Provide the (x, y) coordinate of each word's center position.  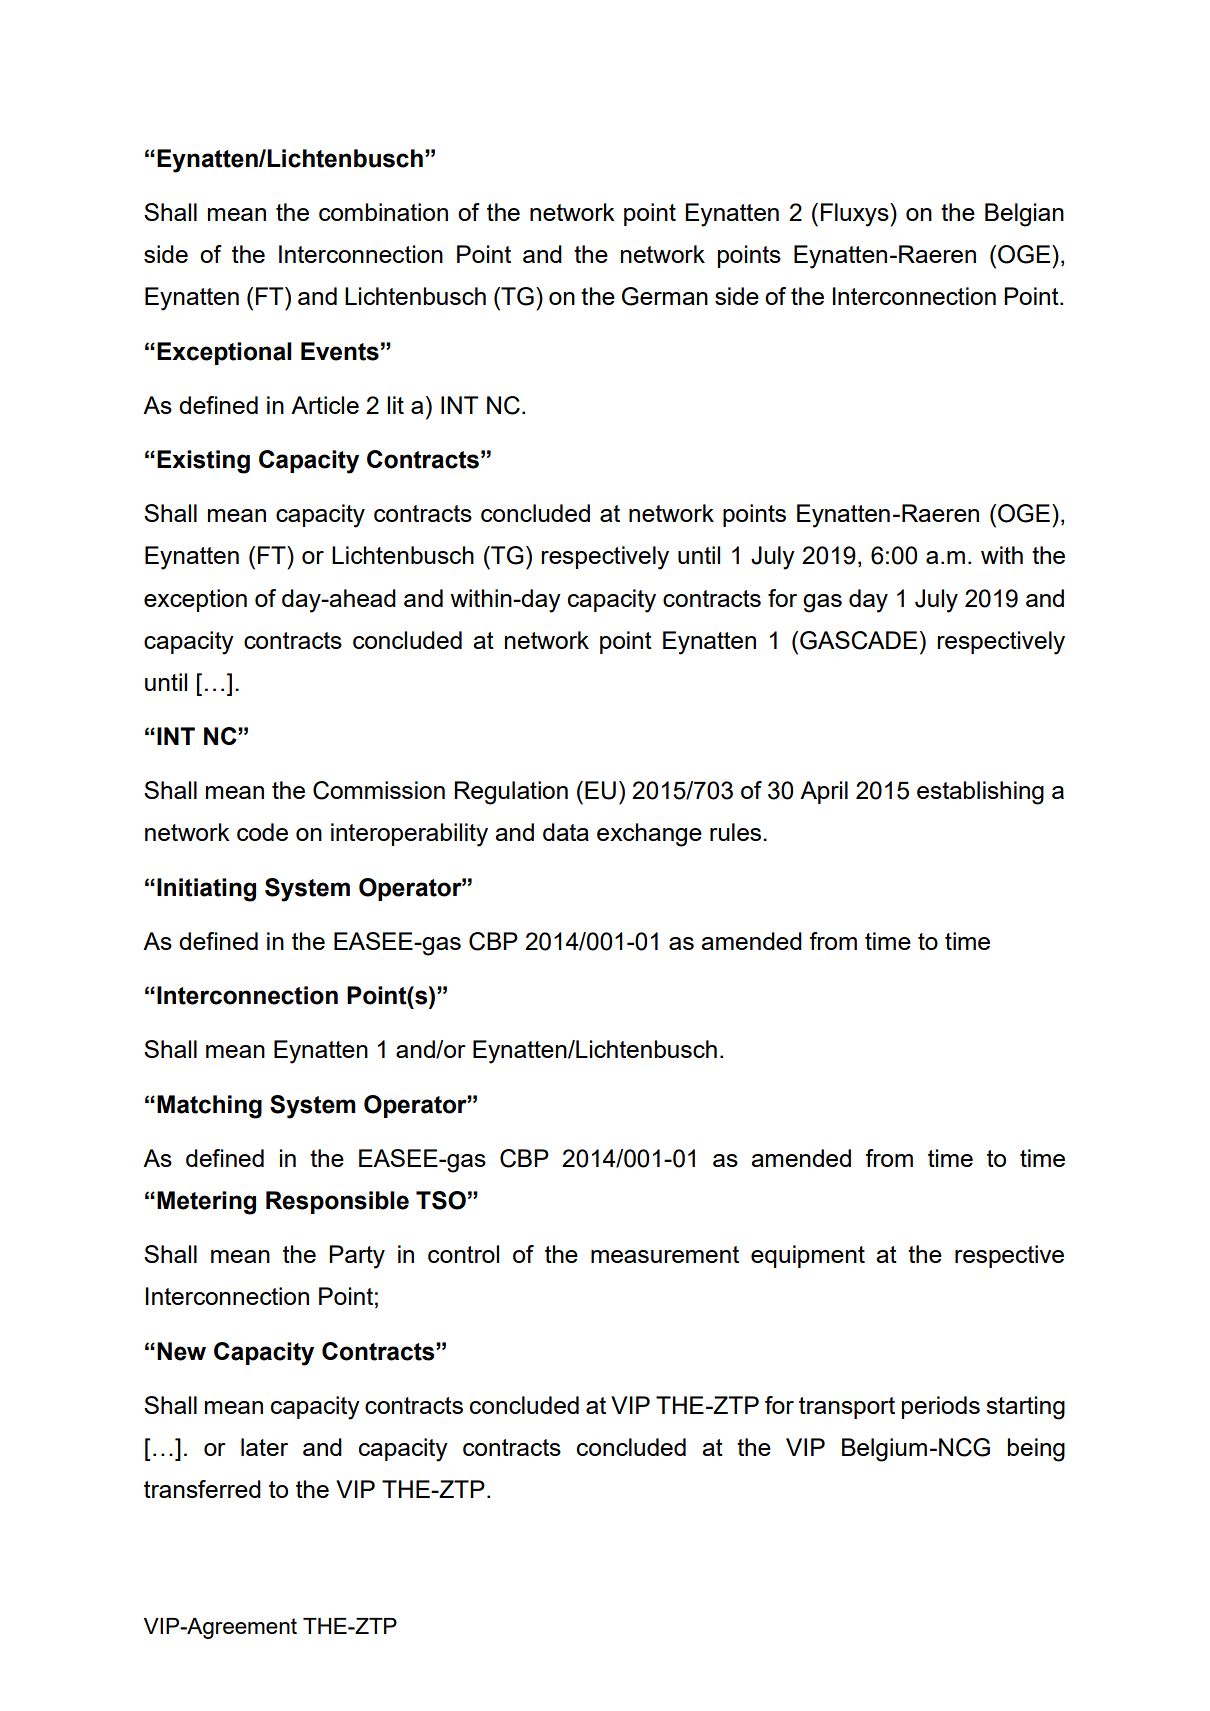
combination (383, 212)
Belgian (1024, 215)
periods (941, 1407)
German (665, 296)
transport (847, 1408)
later (264, 1447)
